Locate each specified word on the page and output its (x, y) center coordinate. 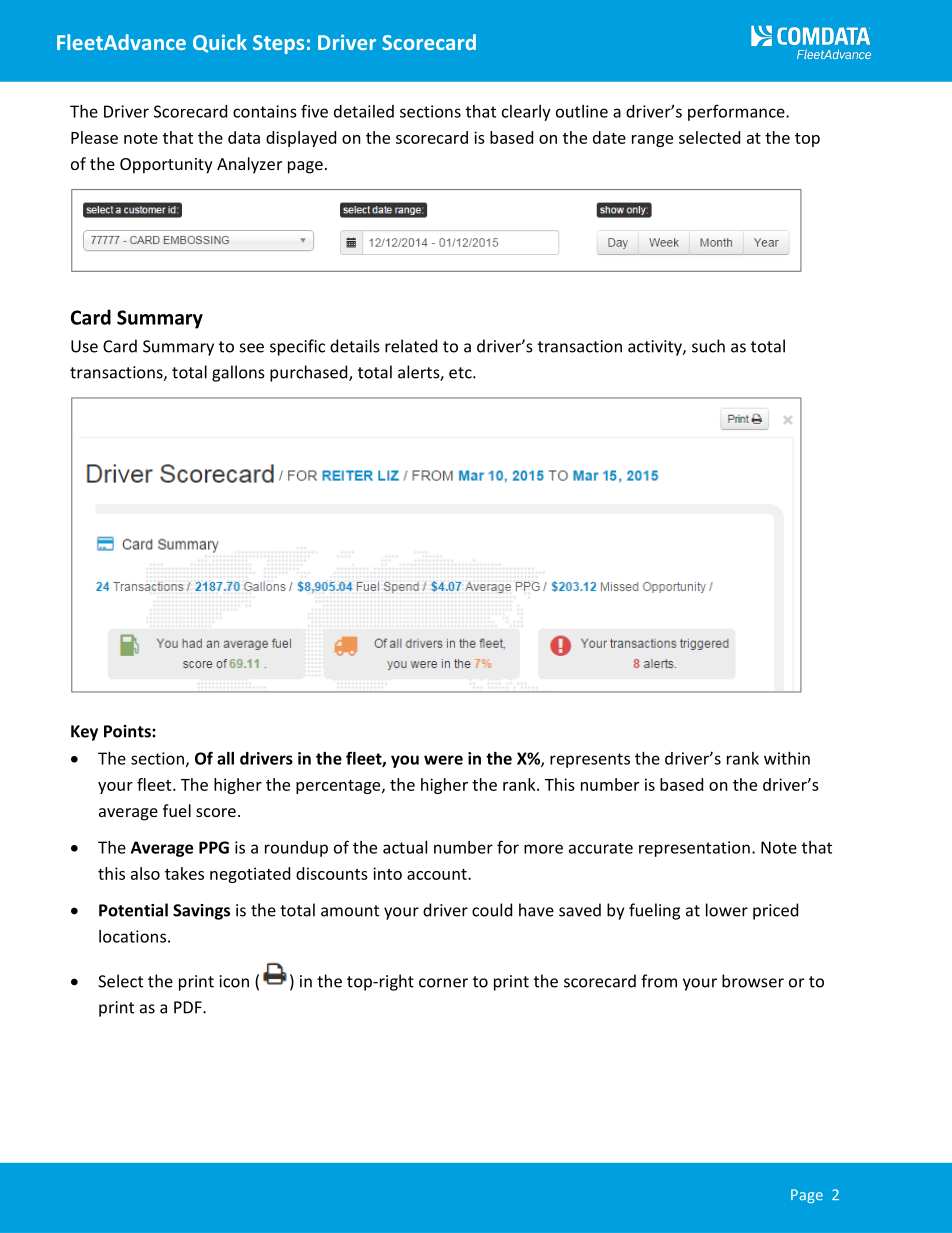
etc (461, 373)
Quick (220, 43)
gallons (238, 373)
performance (737, 112)
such (708, 346)
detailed (364, 111)
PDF (189, 1007)
